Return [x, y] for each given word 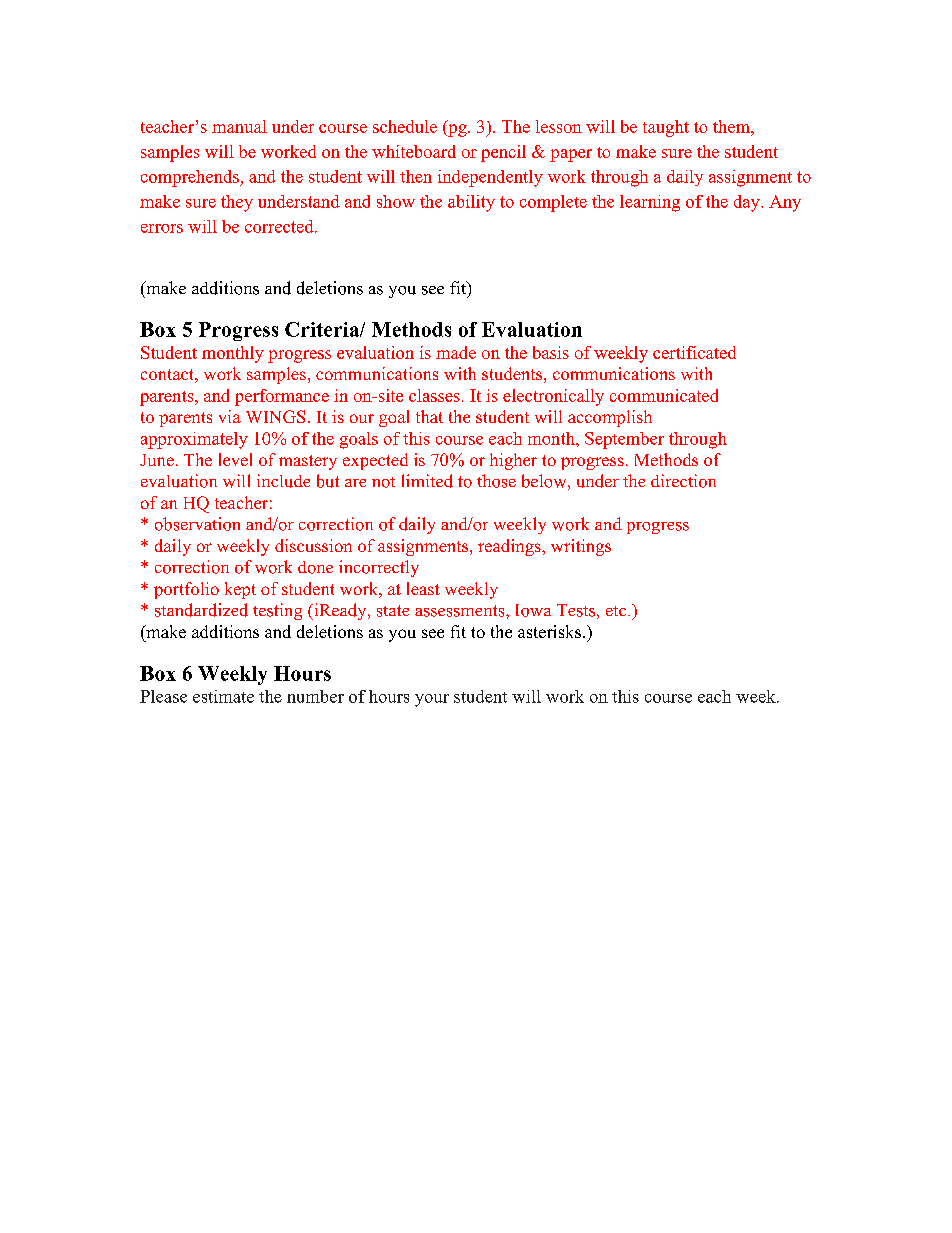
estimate [223, 696]
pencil [503, 153]
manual [239, 126]
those [496, 481]
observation [197, 524]
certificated [694, 352]
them [732, 126]
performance [282, 397]
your [432, 700]
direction [683, 481]
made [456, 352]
